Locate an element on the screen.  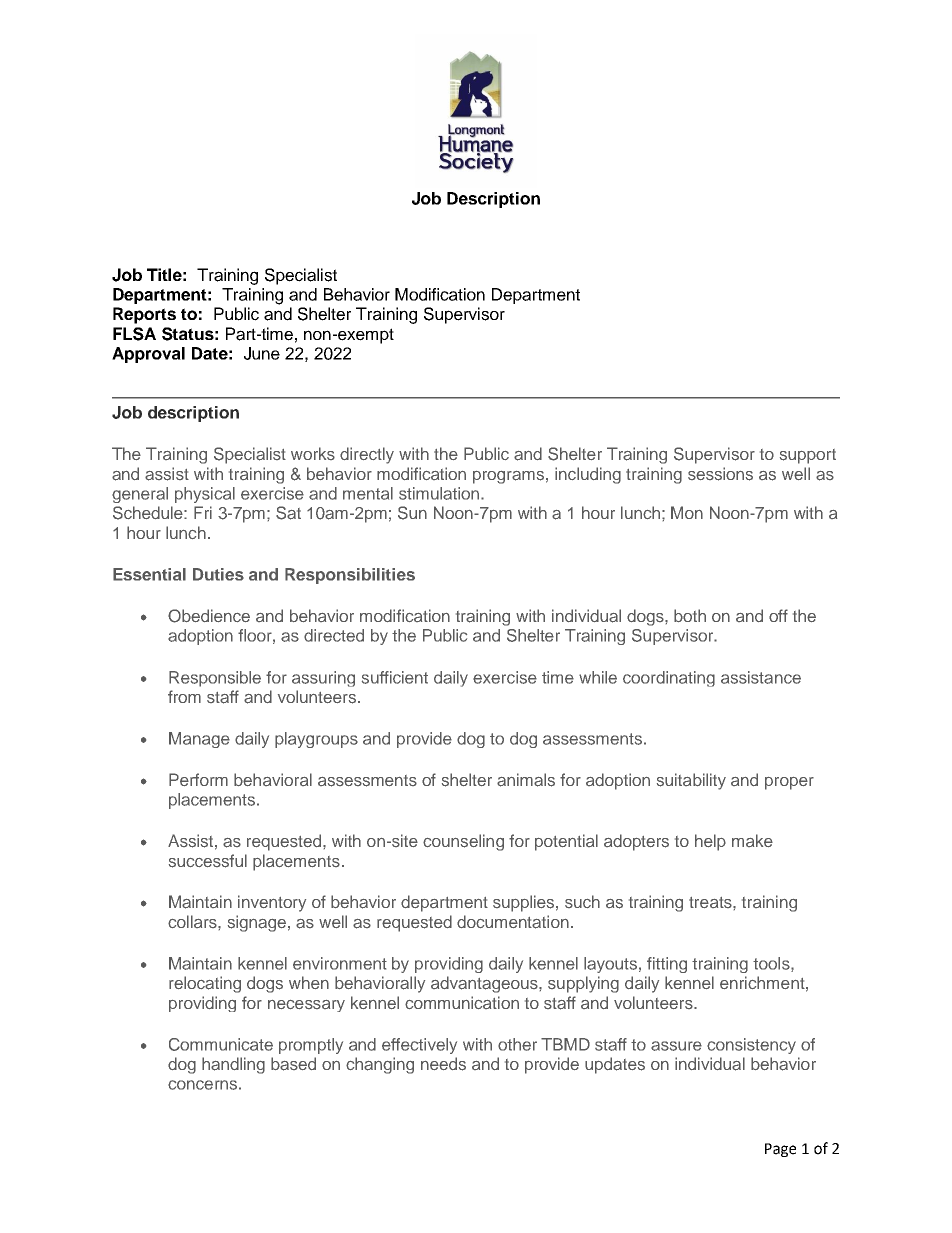
animals is located at coordinates (526, 780).
